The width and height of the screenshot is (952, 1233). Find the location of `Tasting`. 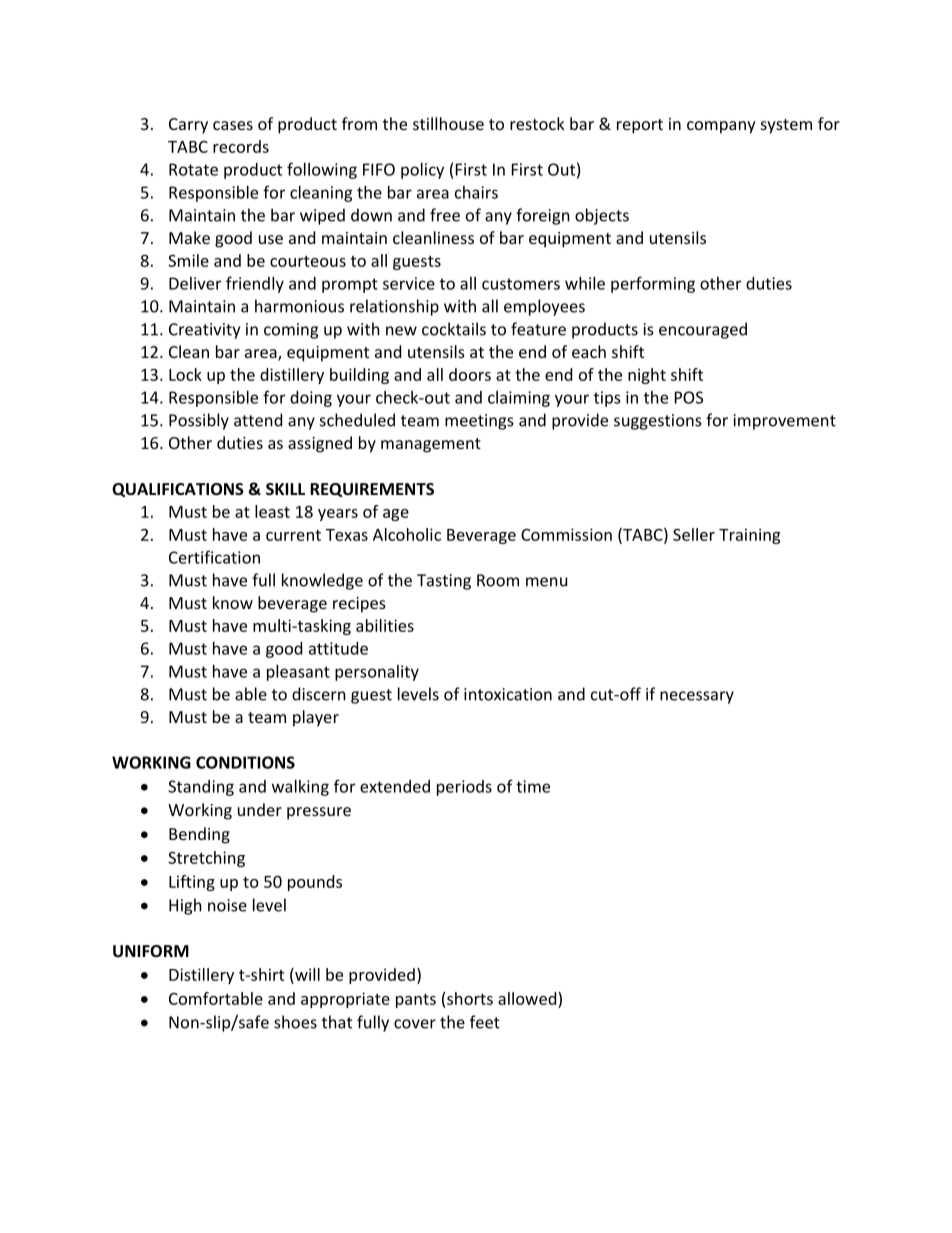

Tasting is located at coordinates (444, 582).
